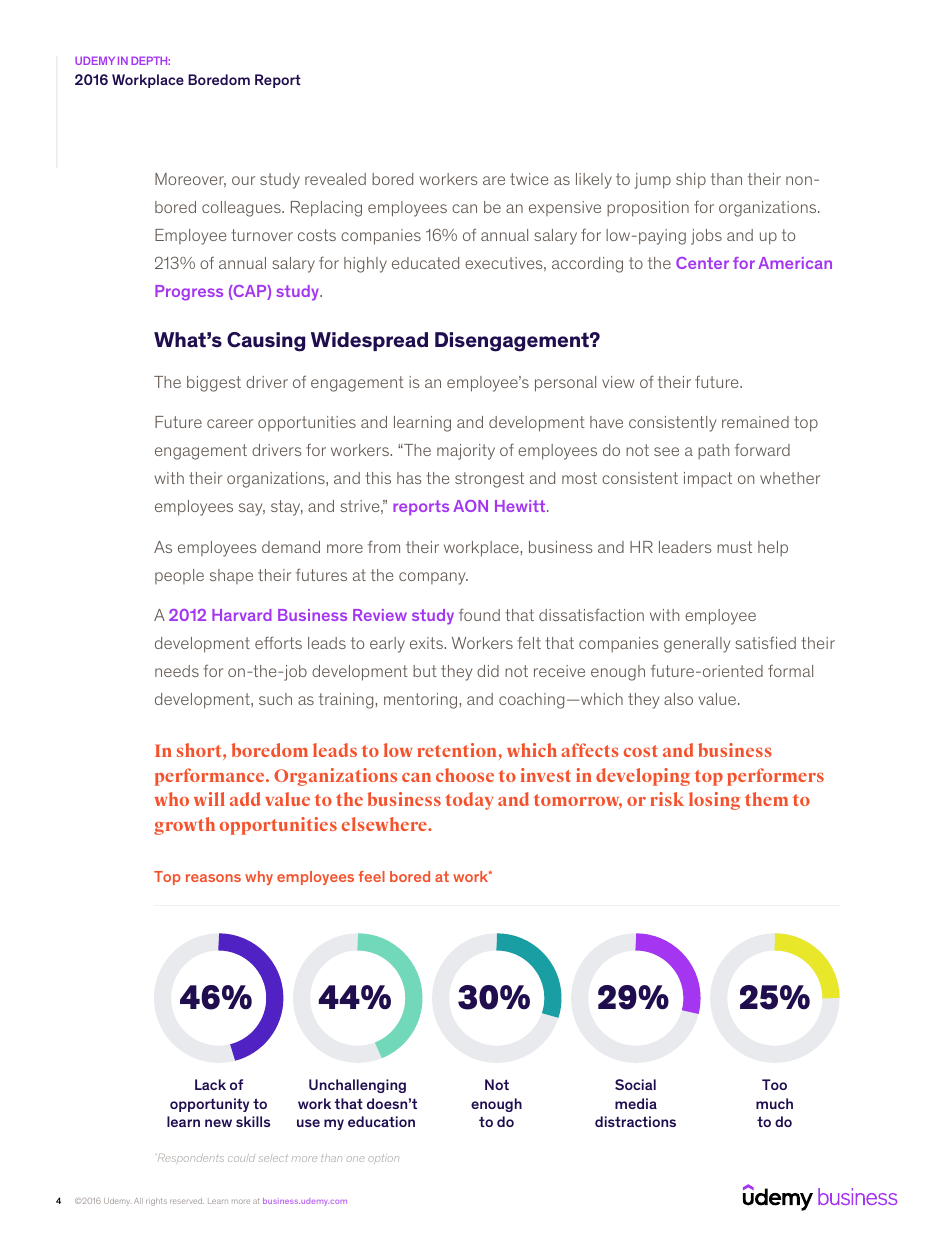  Describe the element at coordinates (469, 801) in the screenshot. I see `today` at that location.
